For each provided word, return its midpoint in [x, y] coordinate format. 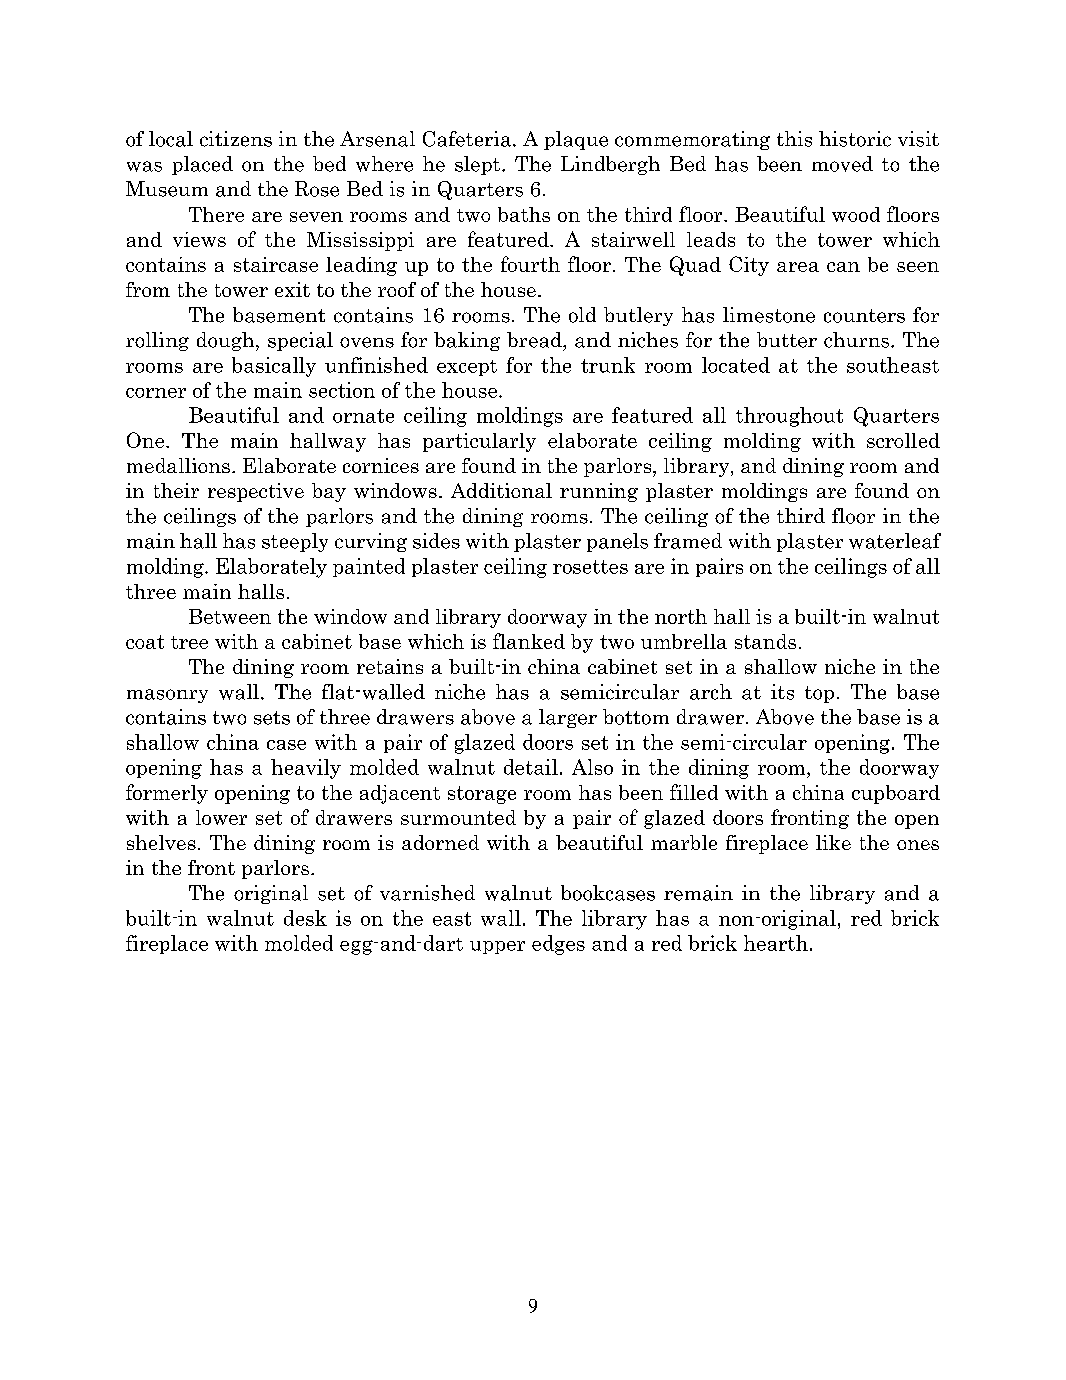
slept [479, 165]
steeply [295, 542]
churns [856, 340]
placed [202, 165]
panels [617, 542]
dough [227, 341]
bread [535, 340]
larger [568, 718]
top [819, 694]
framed [688, 541]
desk [305, 918]
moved [842, 164]
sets [272, 718]
